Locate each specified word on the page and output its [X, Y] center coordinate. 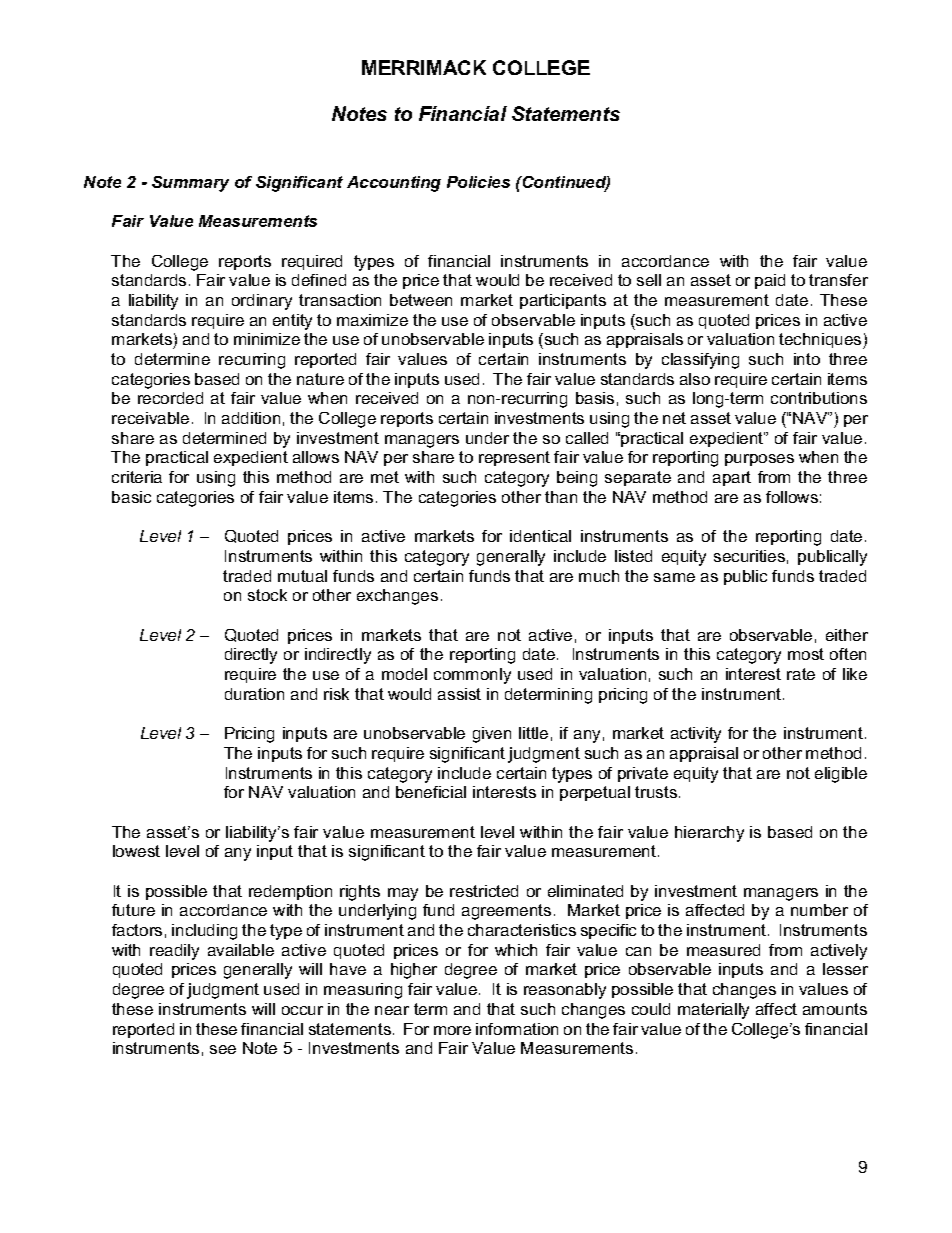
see [223, 1049]
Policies [478, 182]
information [517, 1029]
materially [713, 1011]
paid [770, 281]
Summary [190, 184]
